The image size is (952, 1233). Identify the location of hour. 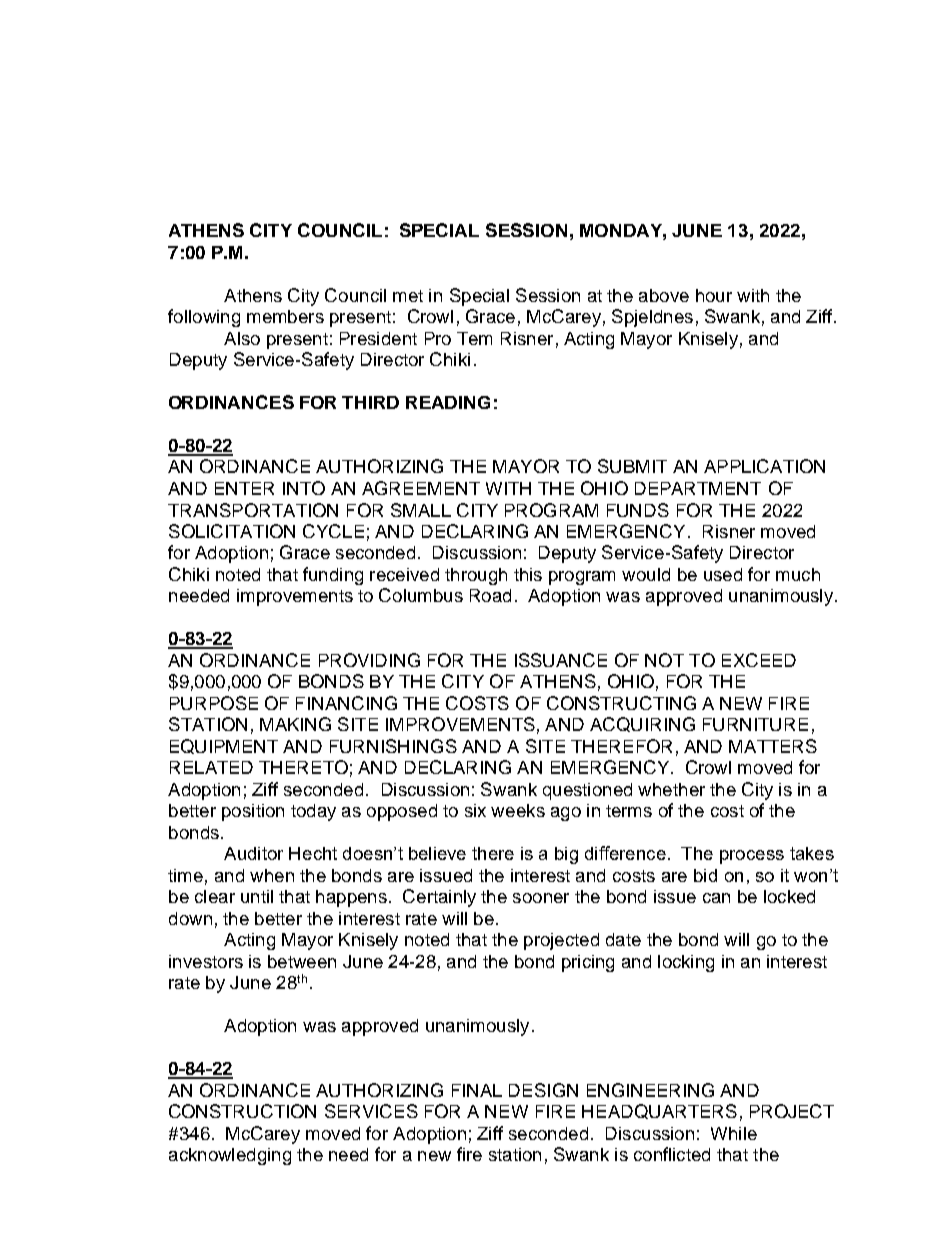
(714, 295).
